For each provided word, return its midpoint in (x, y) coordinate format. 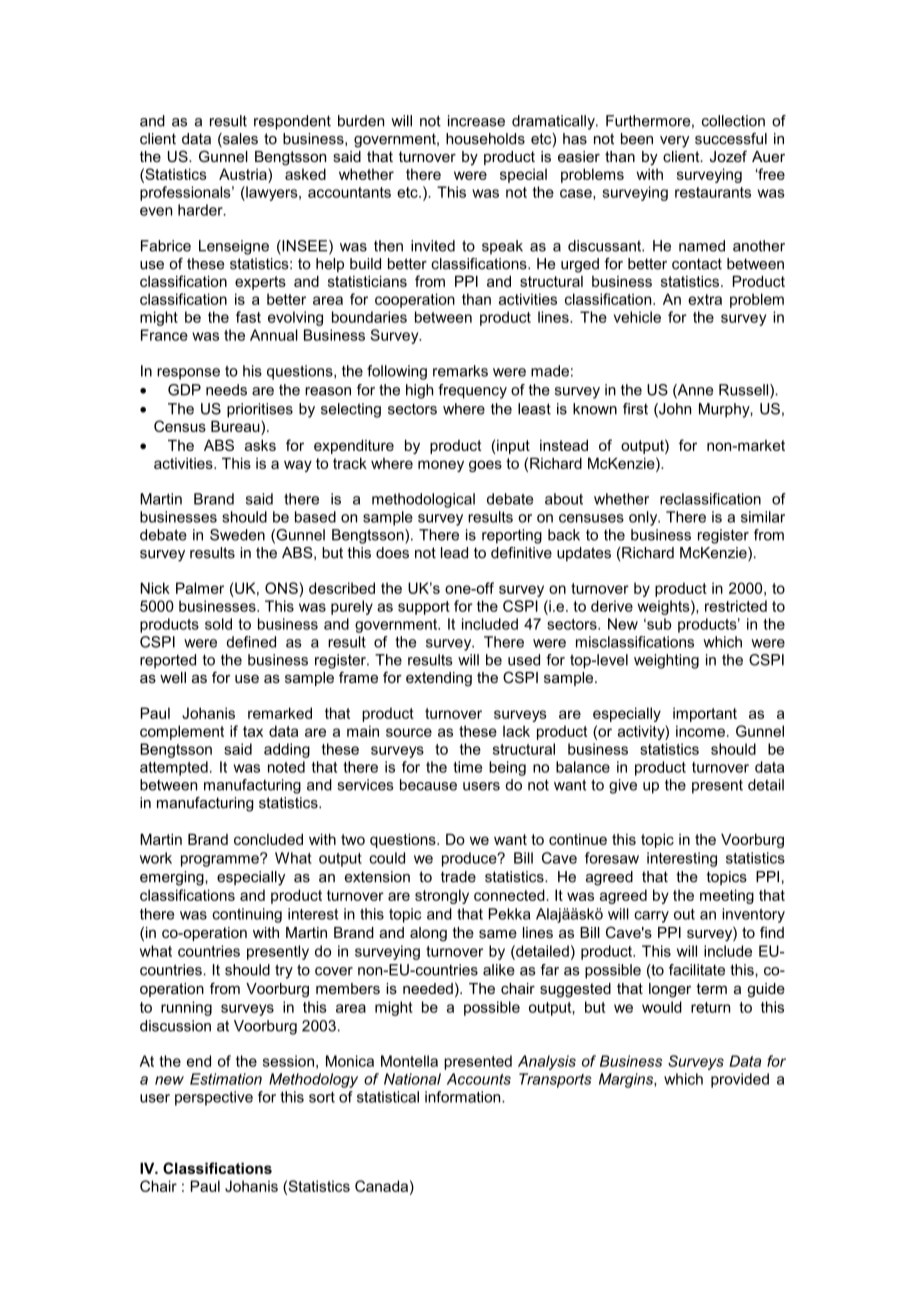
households (485, 139)
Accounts (479, 1079)
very (674, 142)
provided (740, 1080)
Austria (244, 174)
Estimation (226, 1079)
